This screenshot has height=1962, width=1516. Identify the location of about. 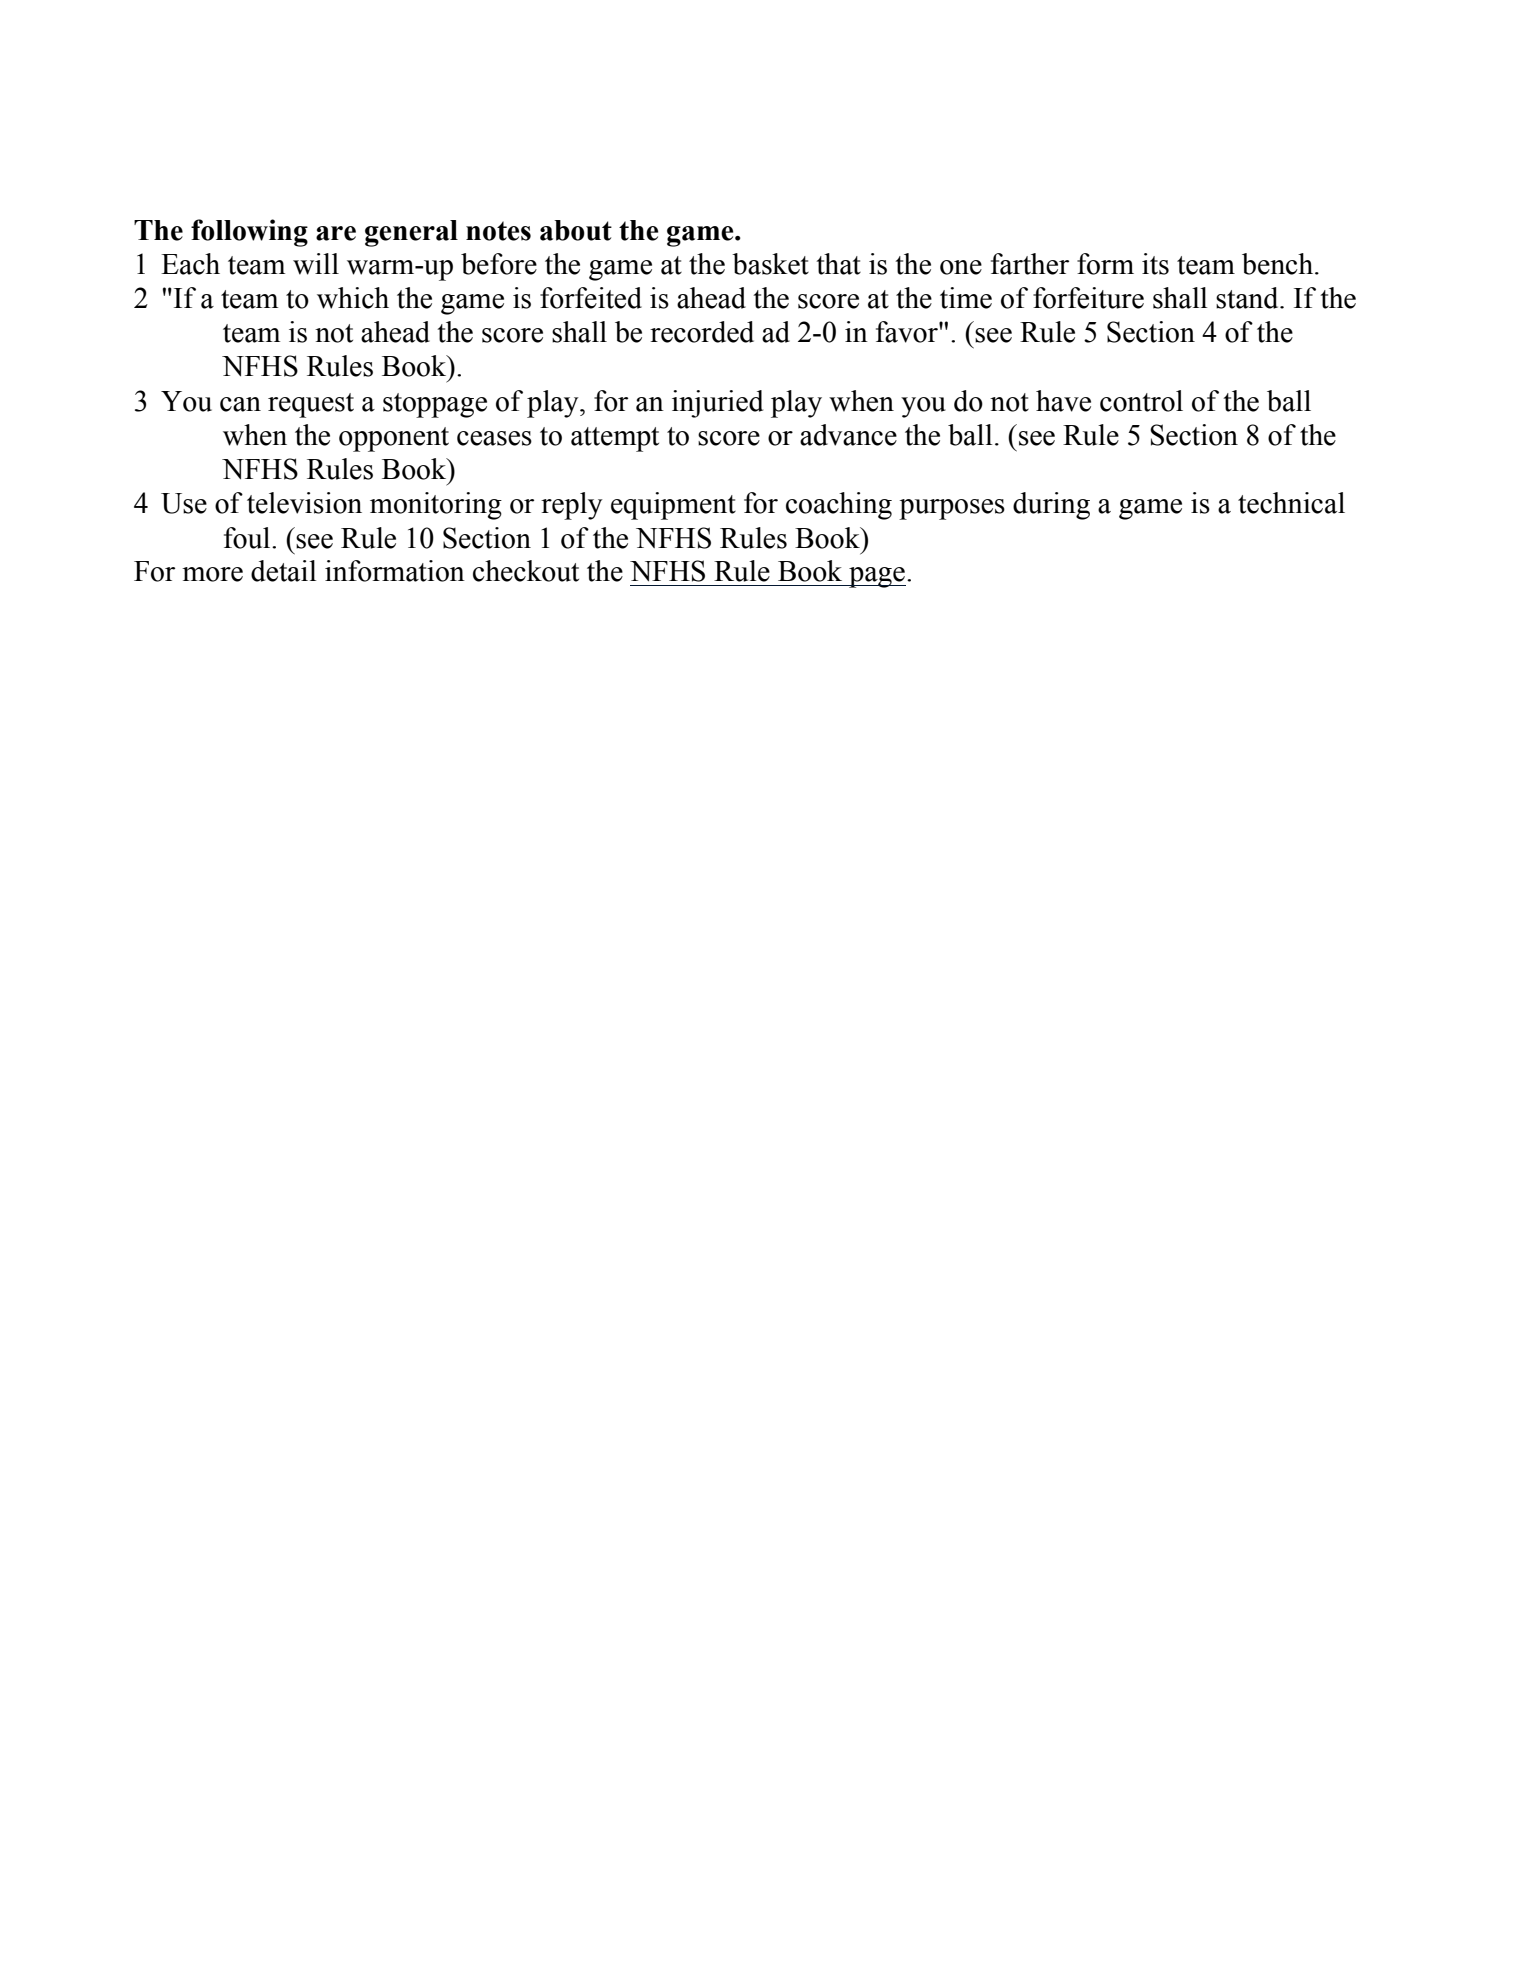
(576, 230).
